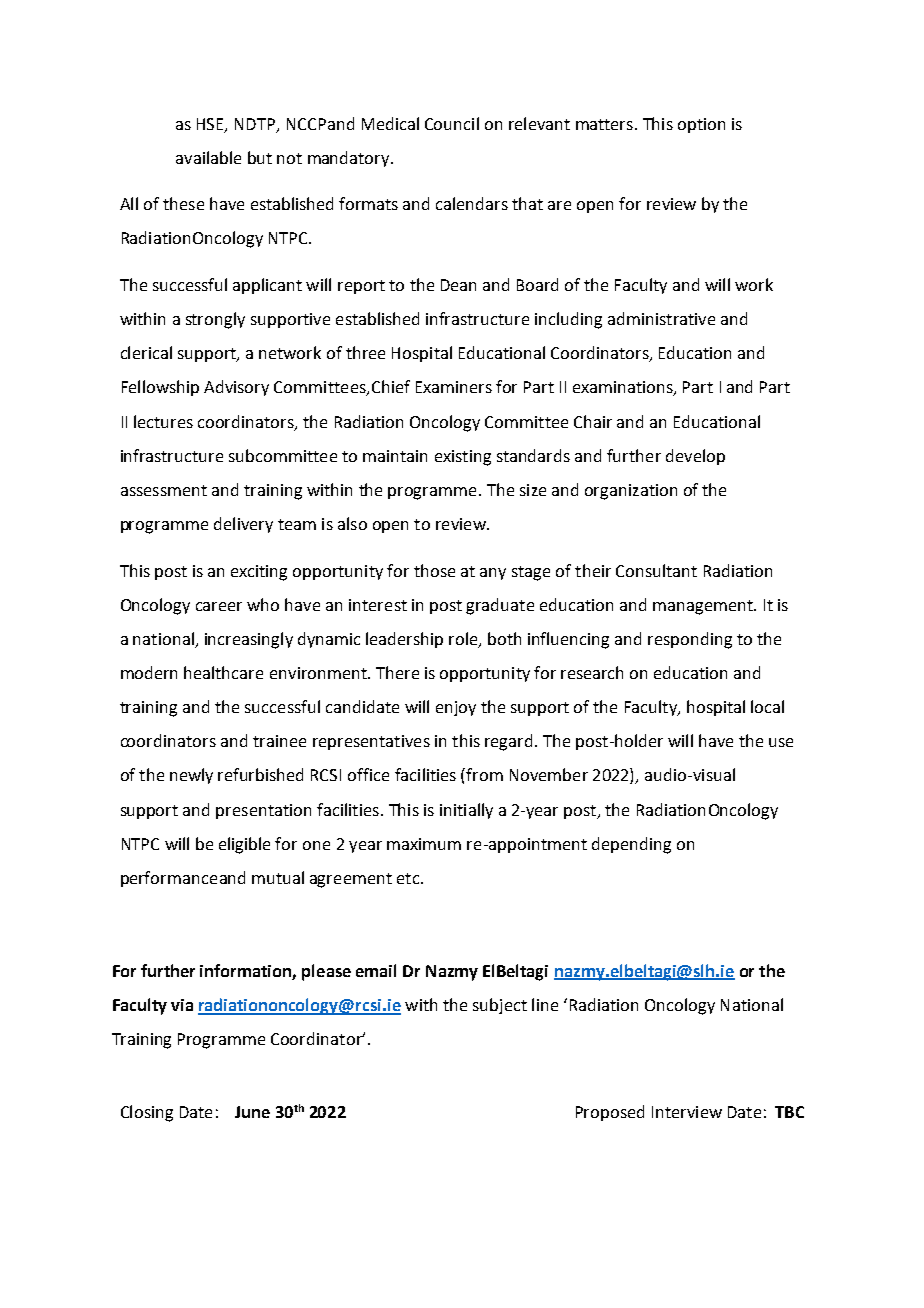 The width and height of the screenshot is (924, 1308). Describe the element at coordinates (464, 639) in the screenshot. I see `role` at that location.
